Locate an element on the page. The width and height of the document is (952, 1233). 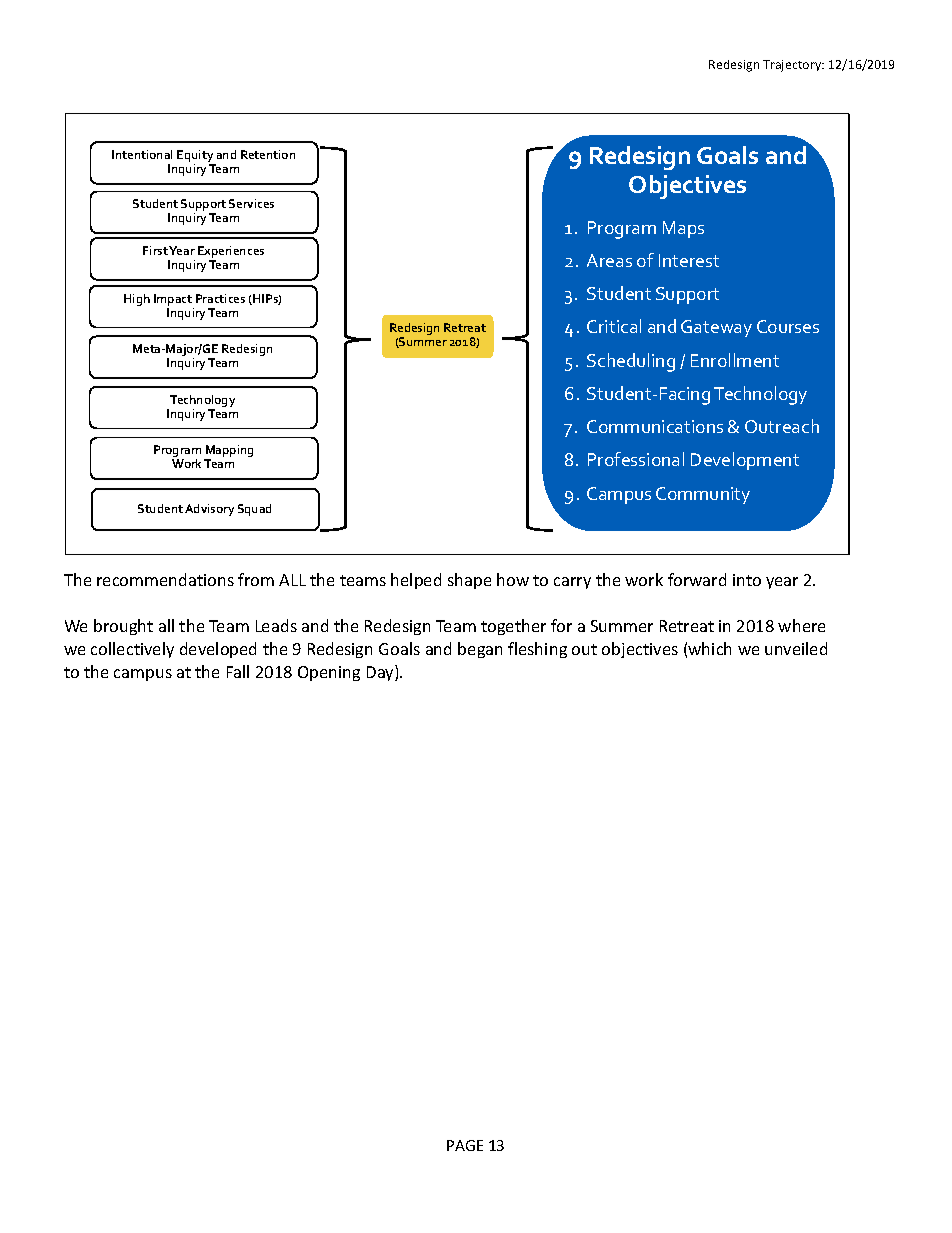
Community is located at coordinates (703, 495).
